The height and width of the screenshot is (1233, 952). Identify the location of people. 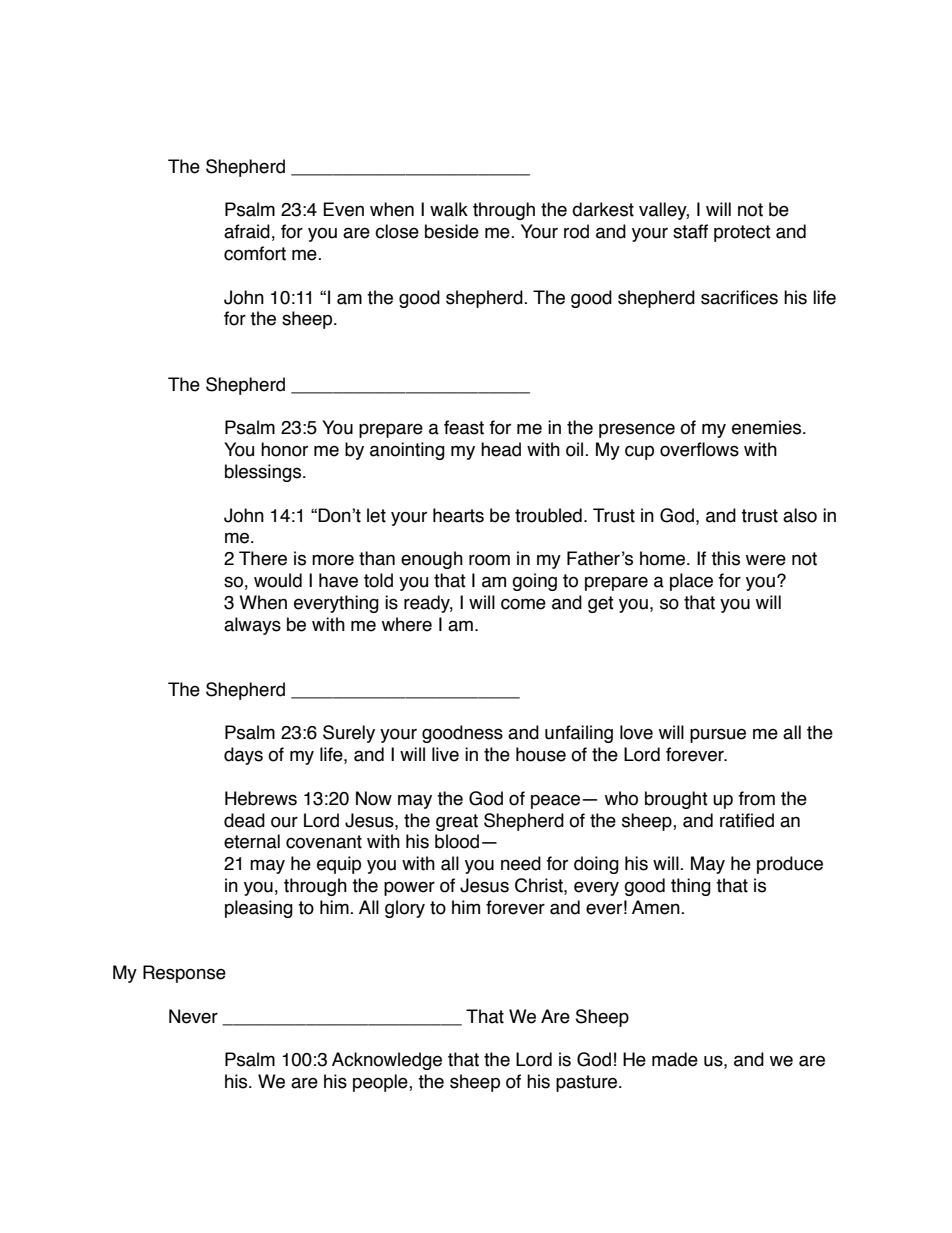
(381, 1083).
